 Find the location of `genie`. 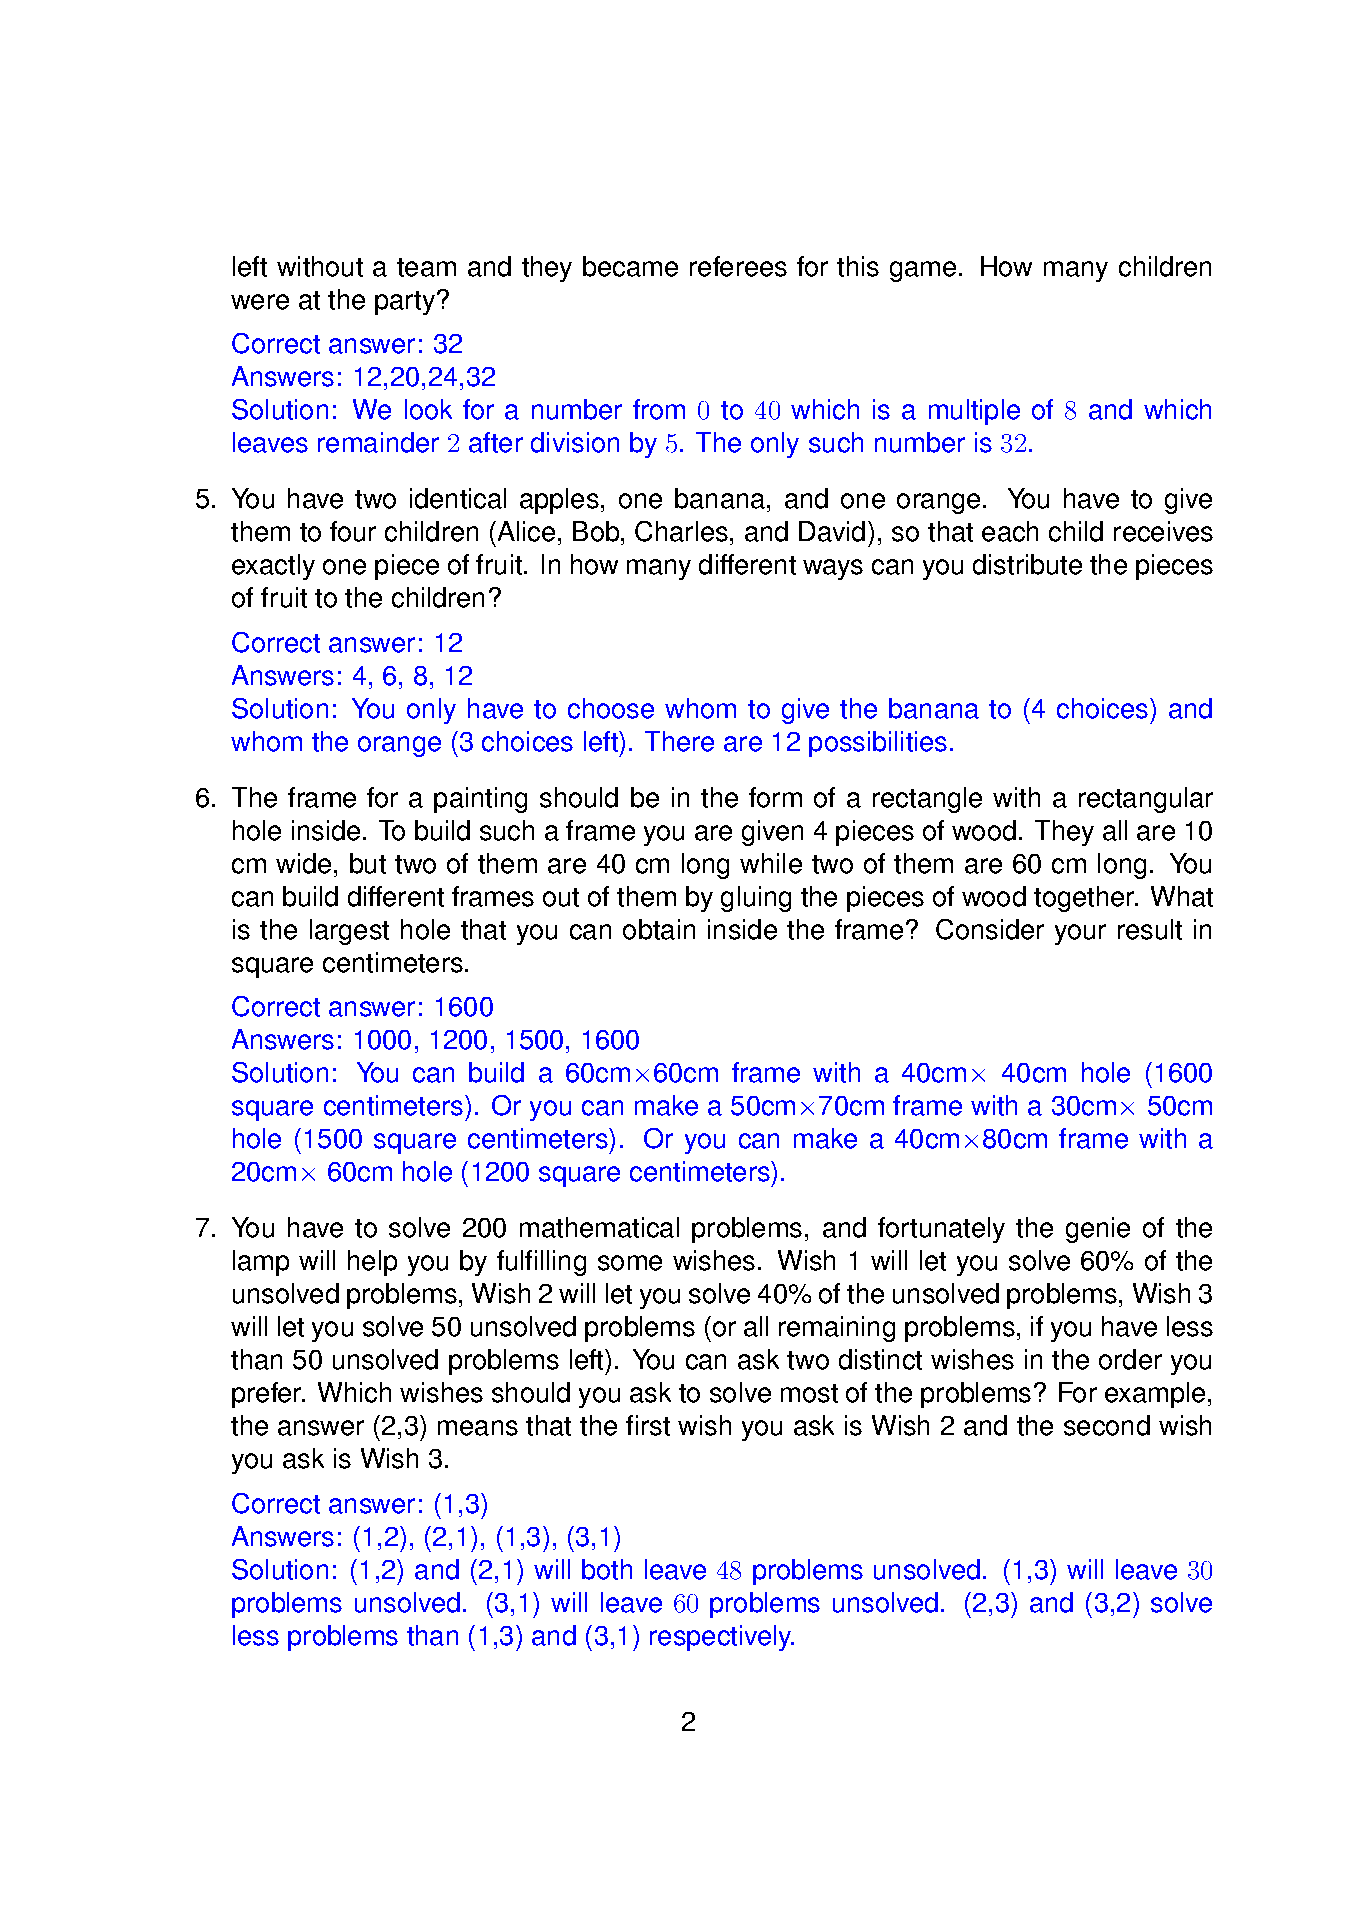

genie is located at coordinates (1098, 1230).
